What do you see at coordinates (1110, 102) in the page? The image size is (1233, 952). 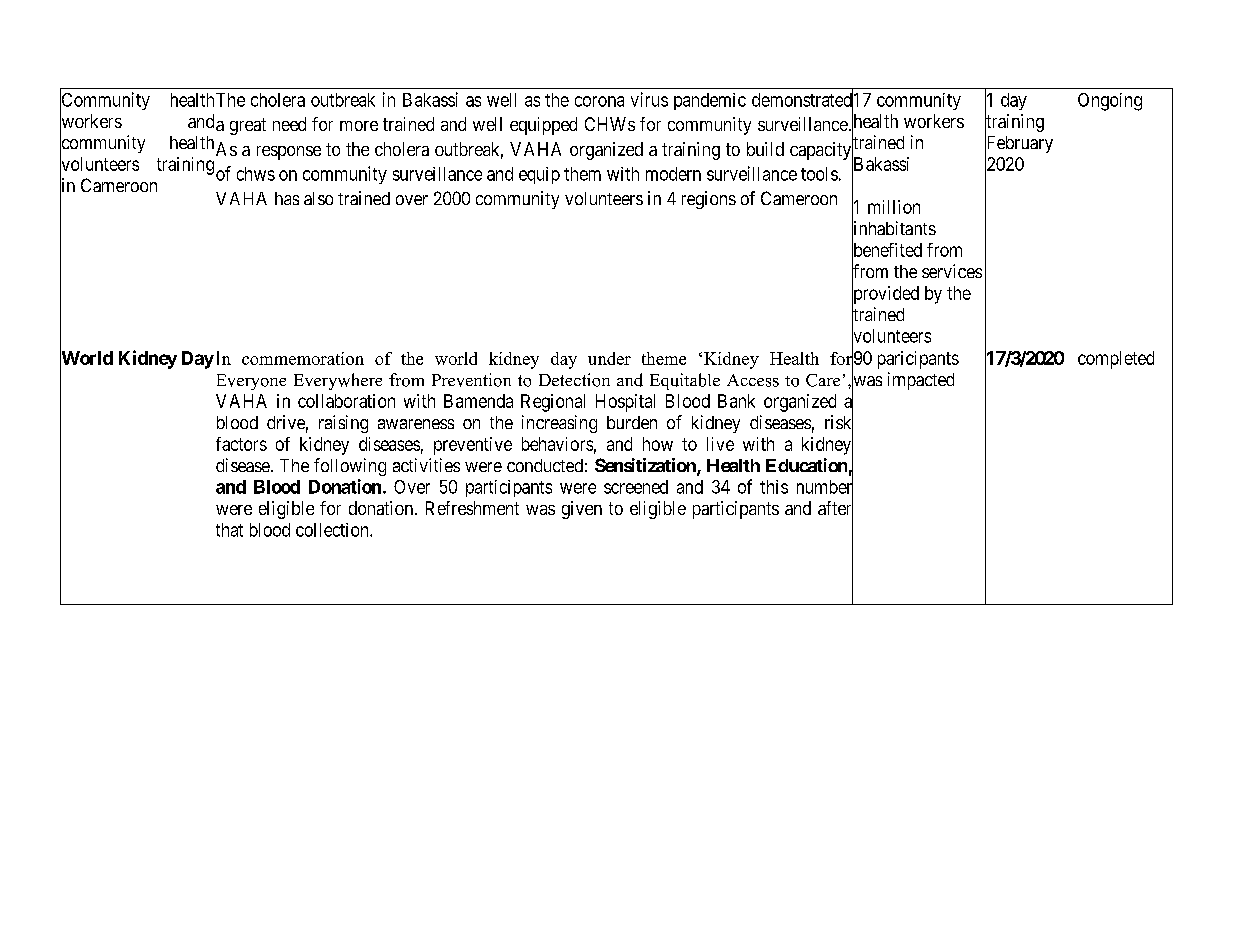 I see `Ongoing` at bounding box center [1110, 102].
